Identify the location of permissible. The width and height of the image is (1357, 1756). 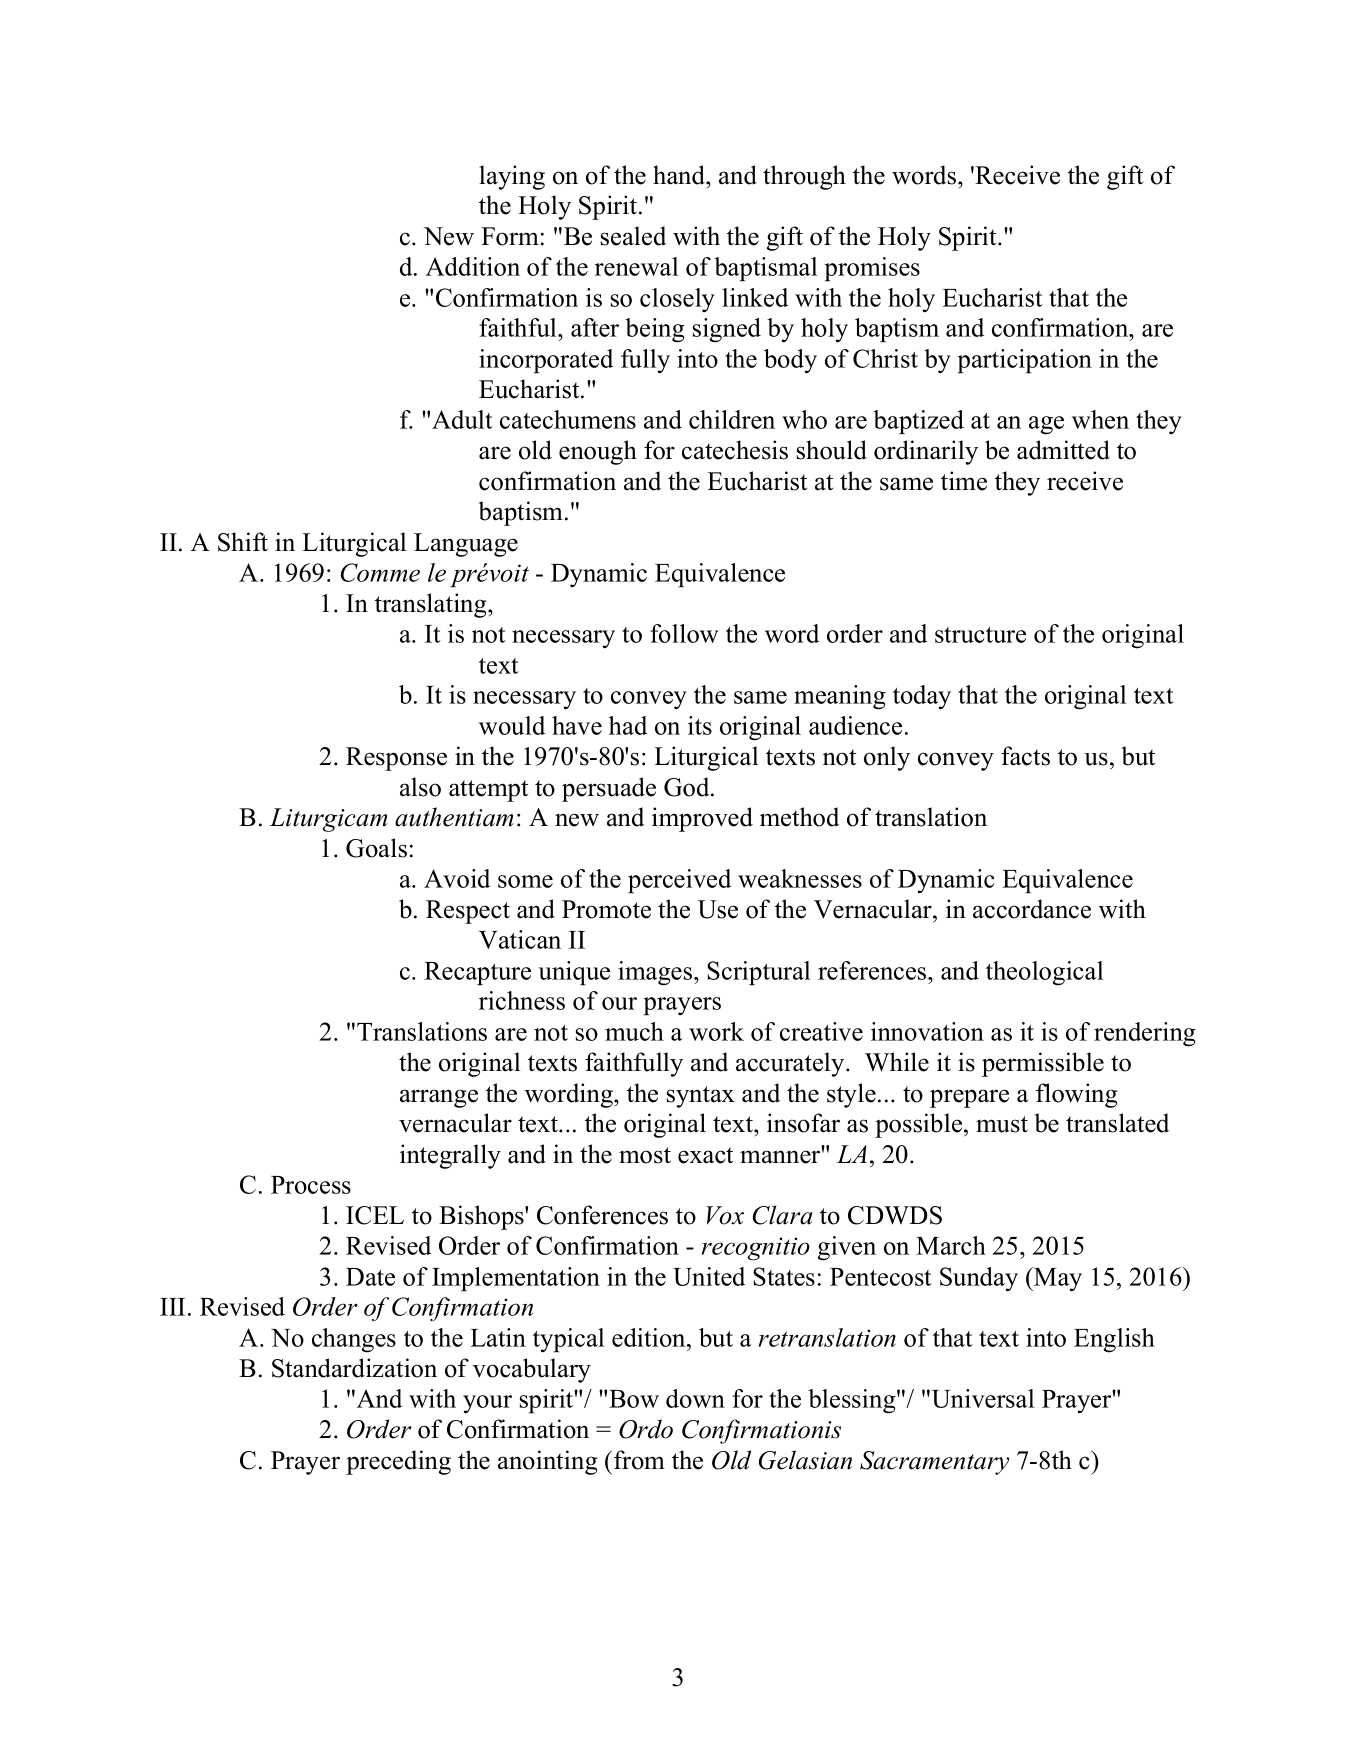
(1043, 1064).
